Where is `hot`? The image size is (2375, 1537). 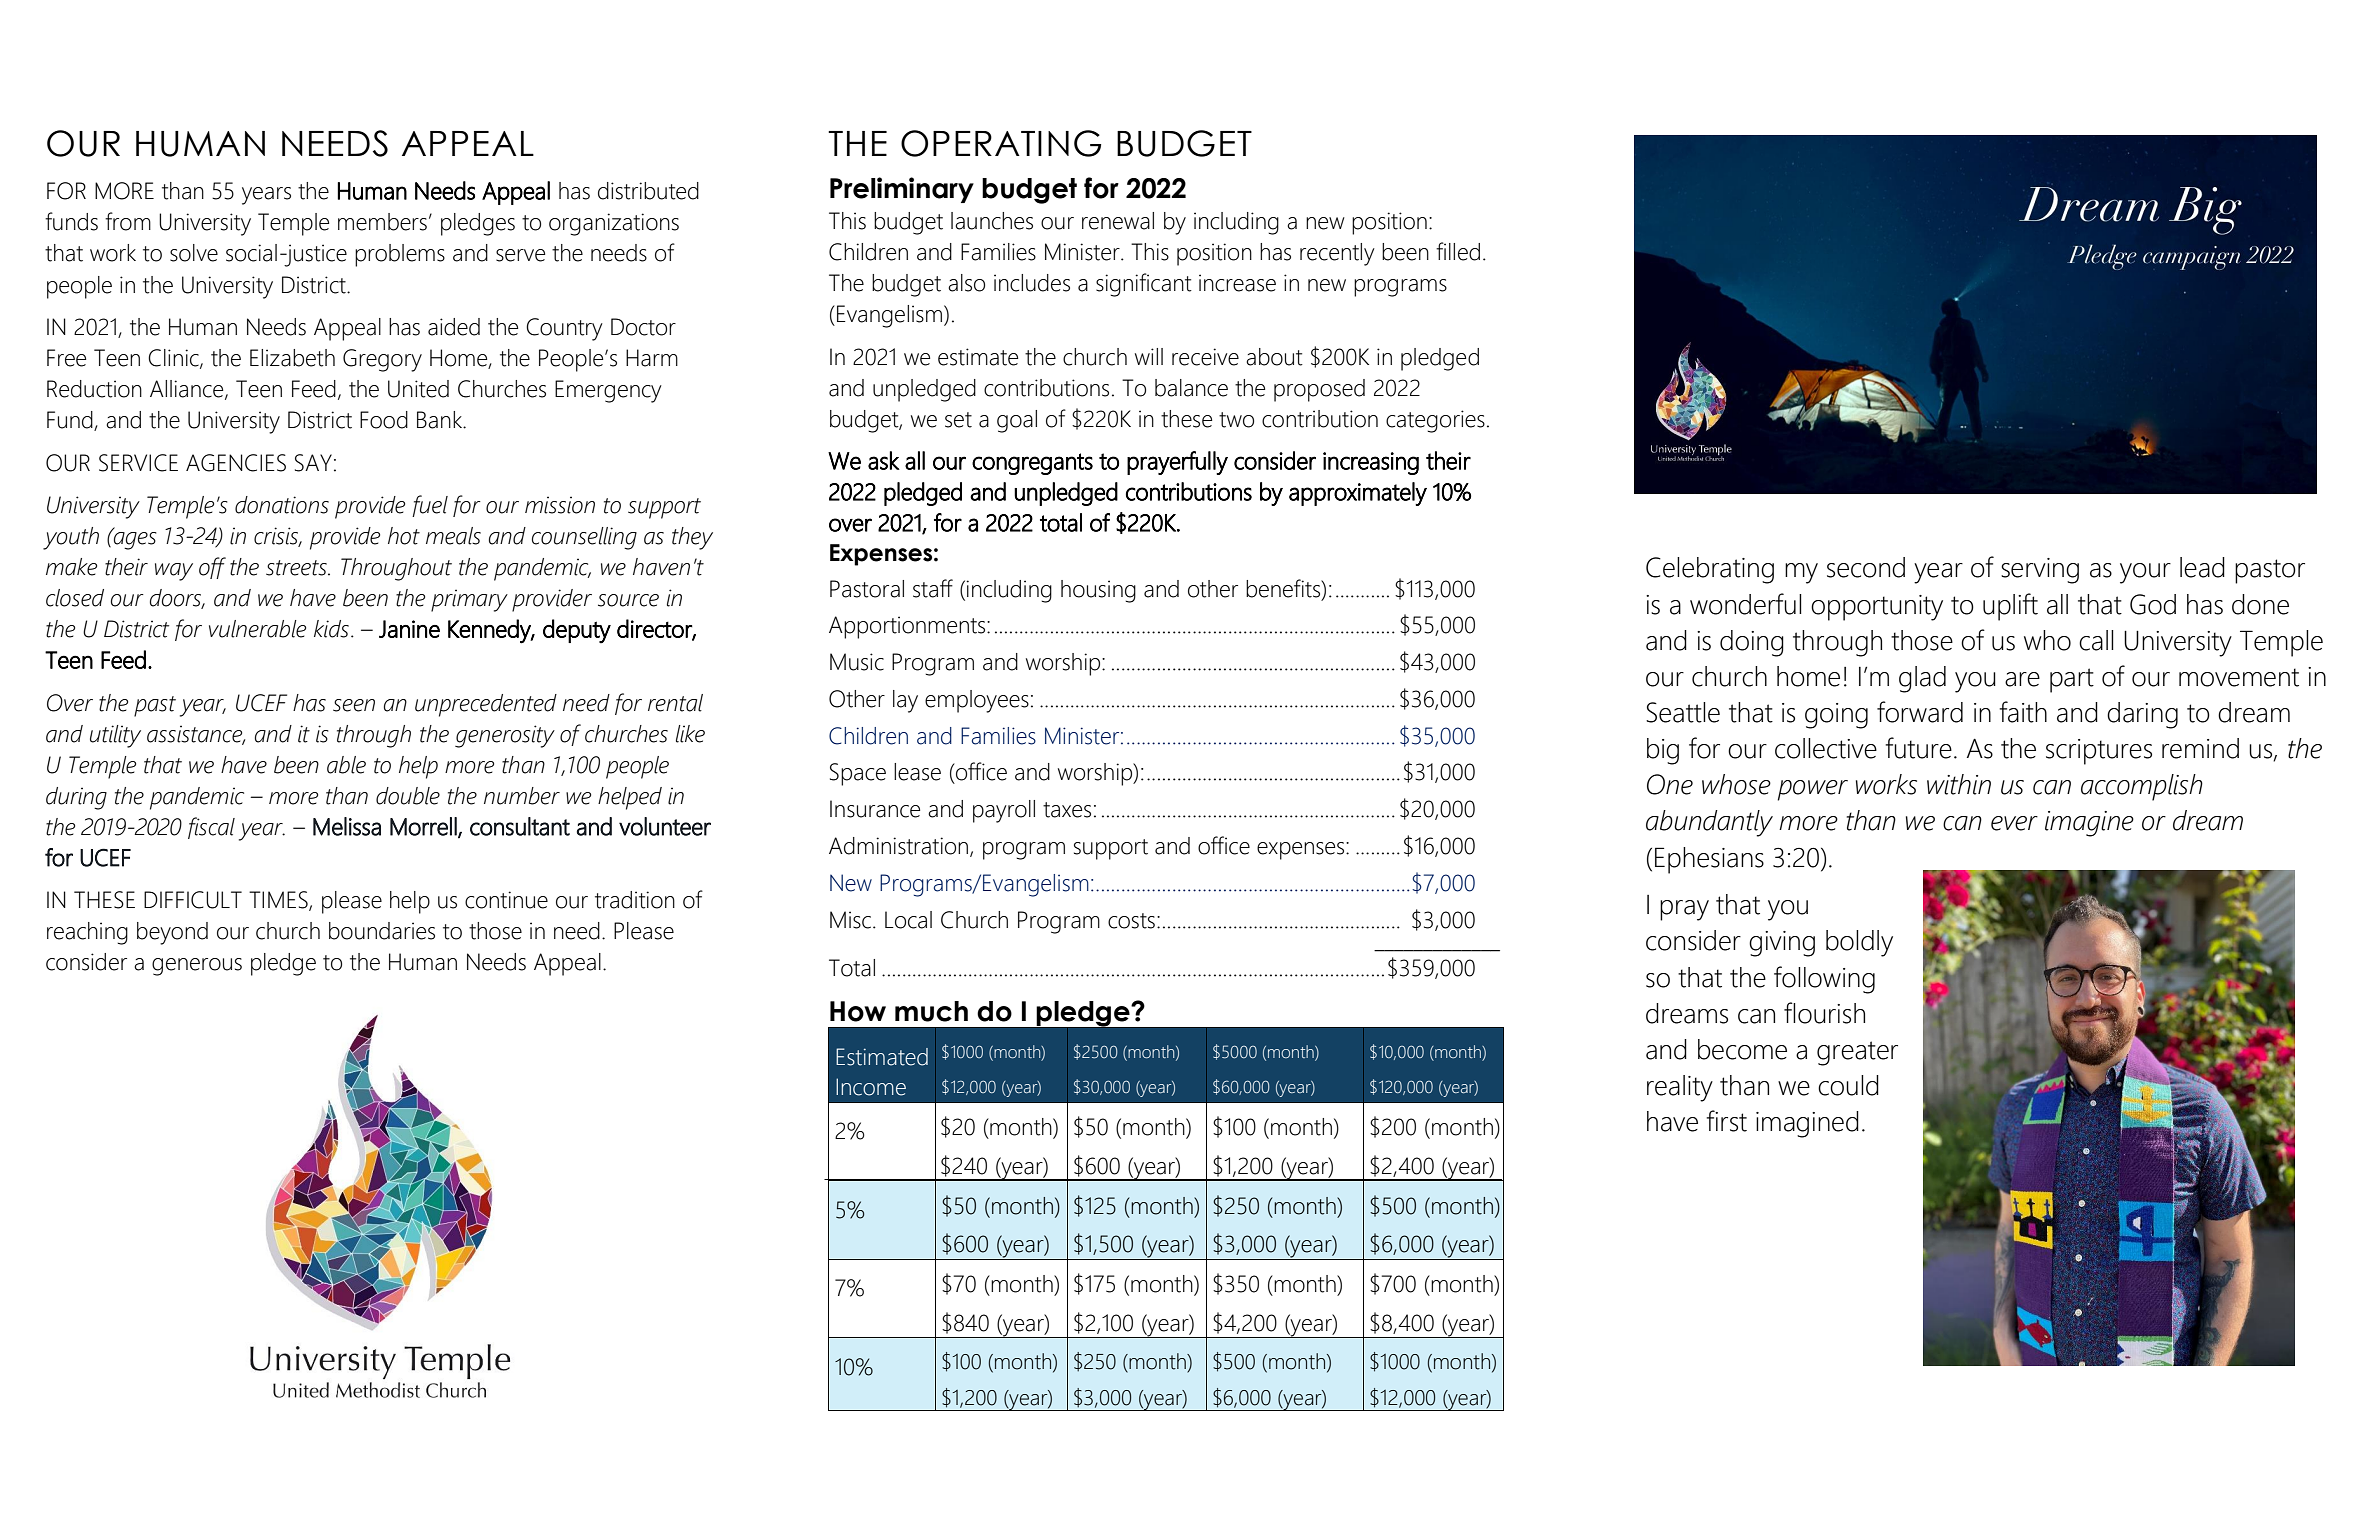 hot is located at coordinates (404, 536).
